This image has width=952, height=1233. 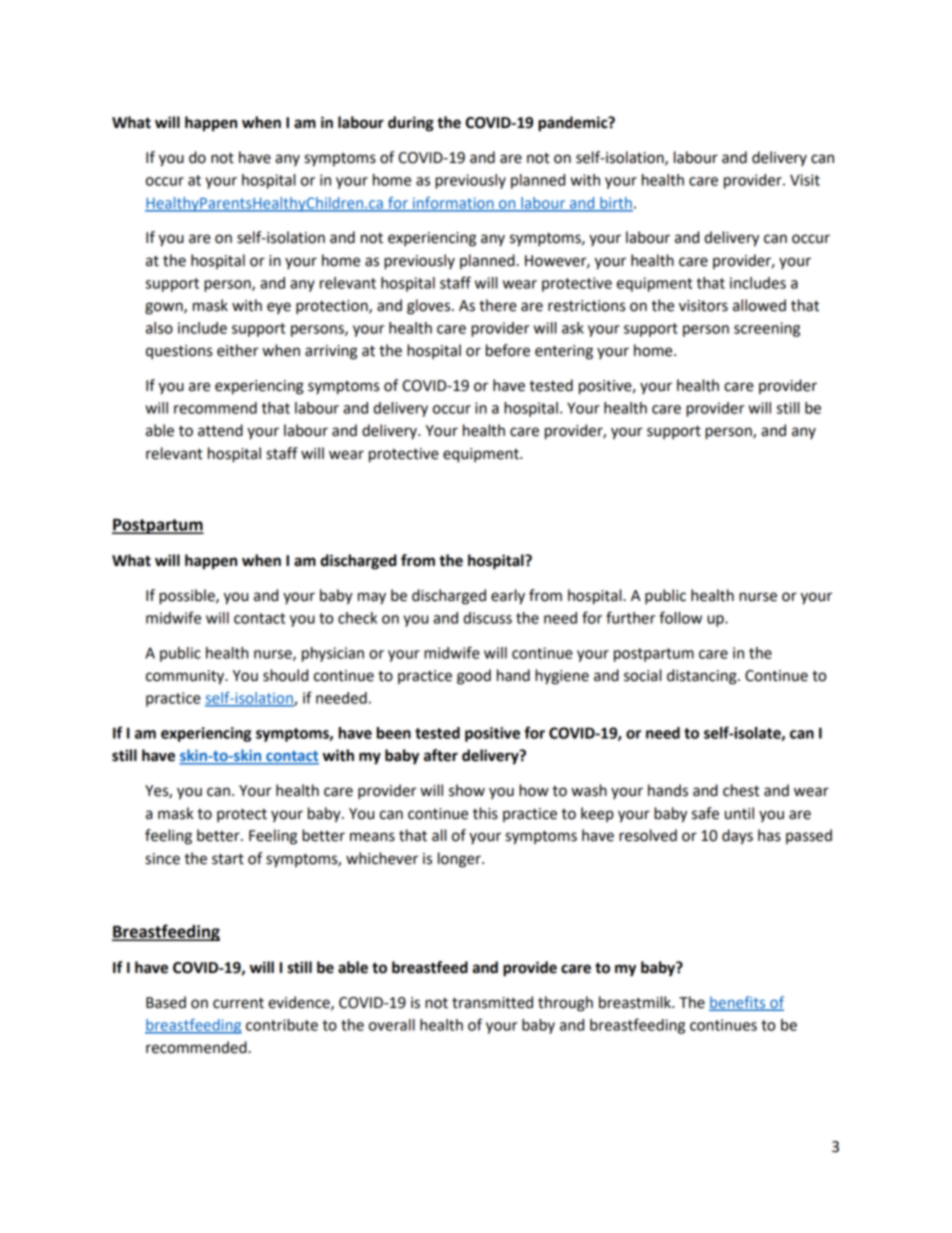 What do you see at coordinates (508, 350) in the image?
I see `before` at bounding box center [508, 350].
